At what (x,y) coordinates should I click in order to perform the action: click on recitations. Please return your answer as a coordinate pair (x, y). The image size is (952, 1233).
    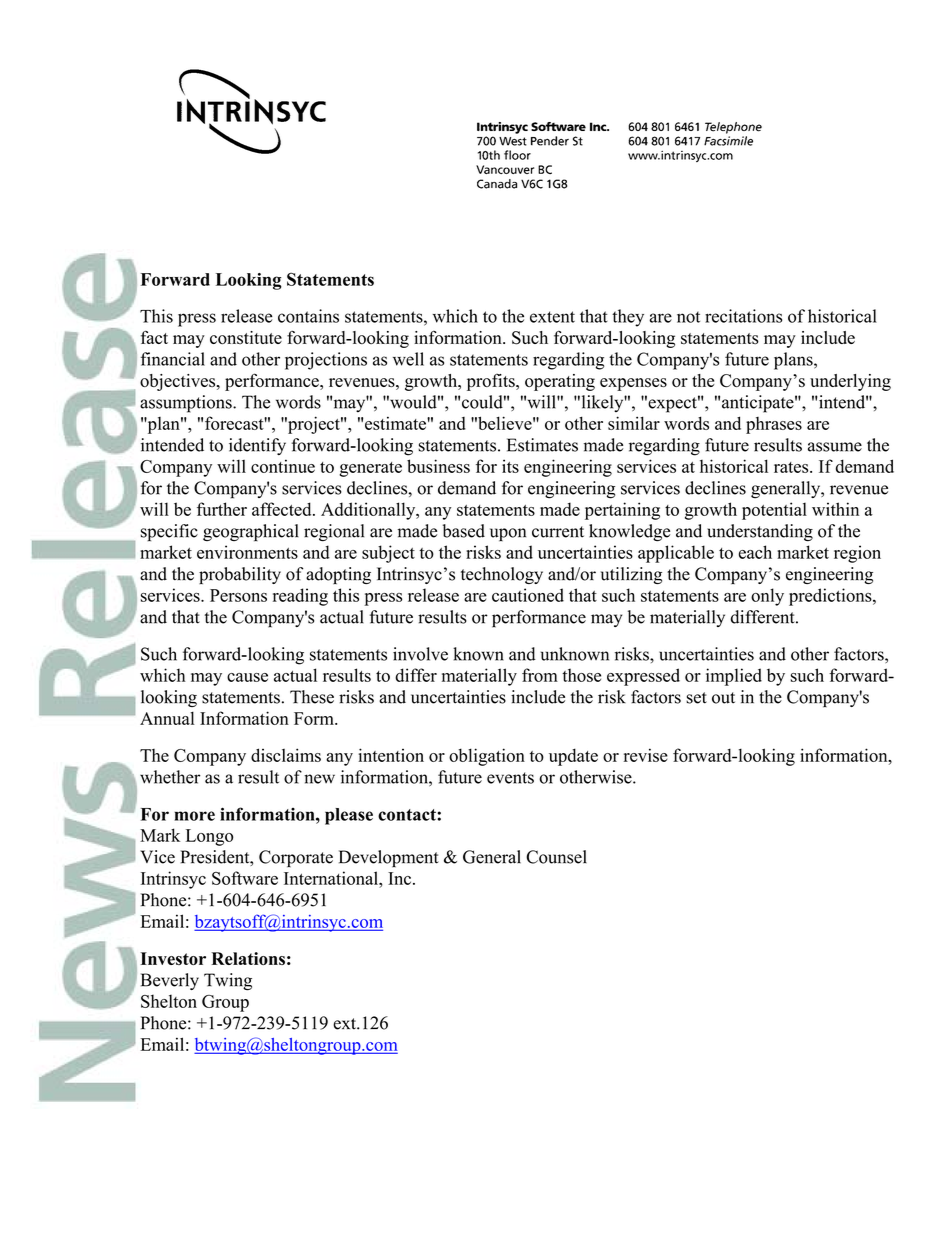
    Looking at the image, I should click on (743, 316).
